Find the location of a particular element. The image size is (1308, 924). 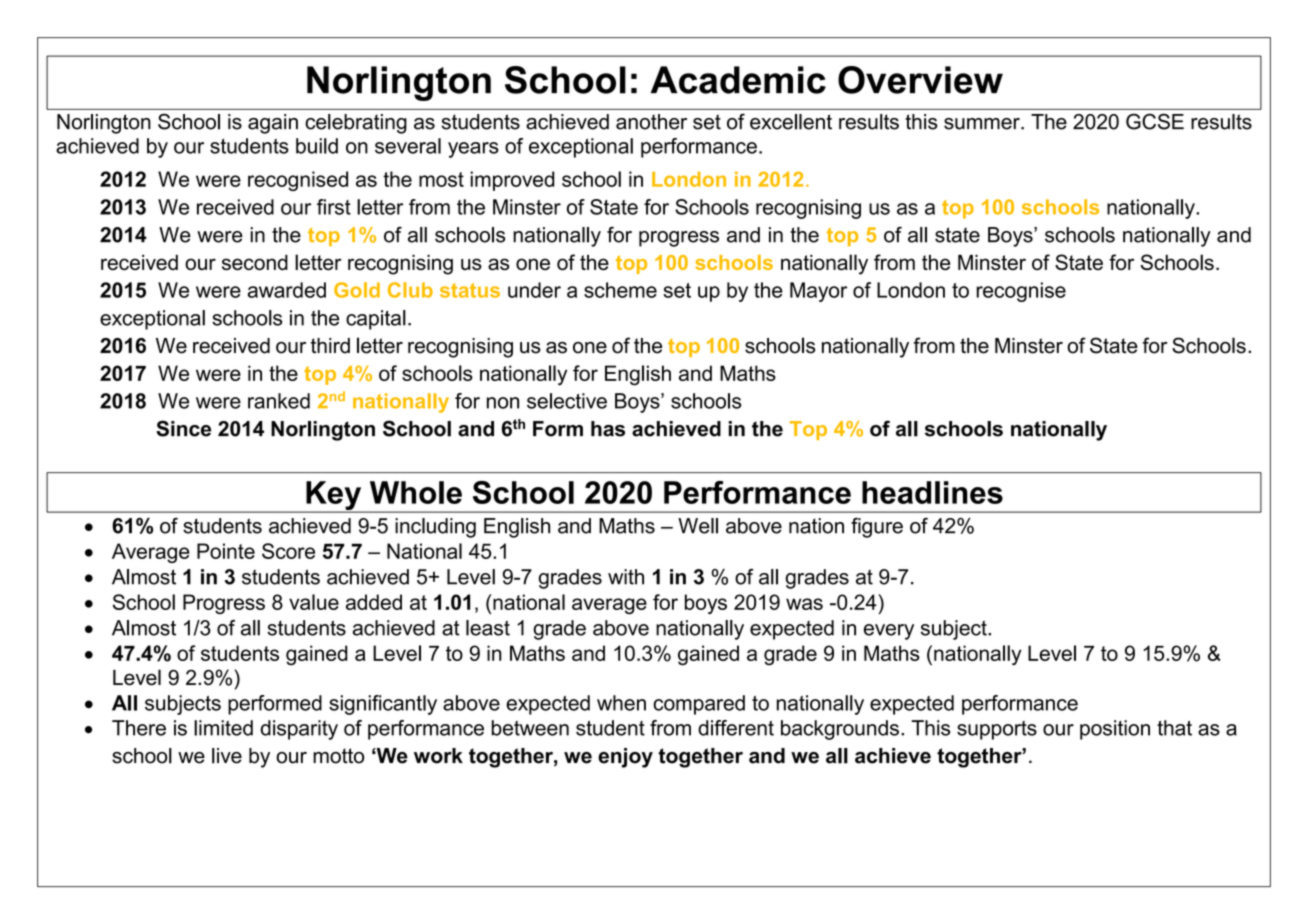

again is located at coordinates (273, 124).
